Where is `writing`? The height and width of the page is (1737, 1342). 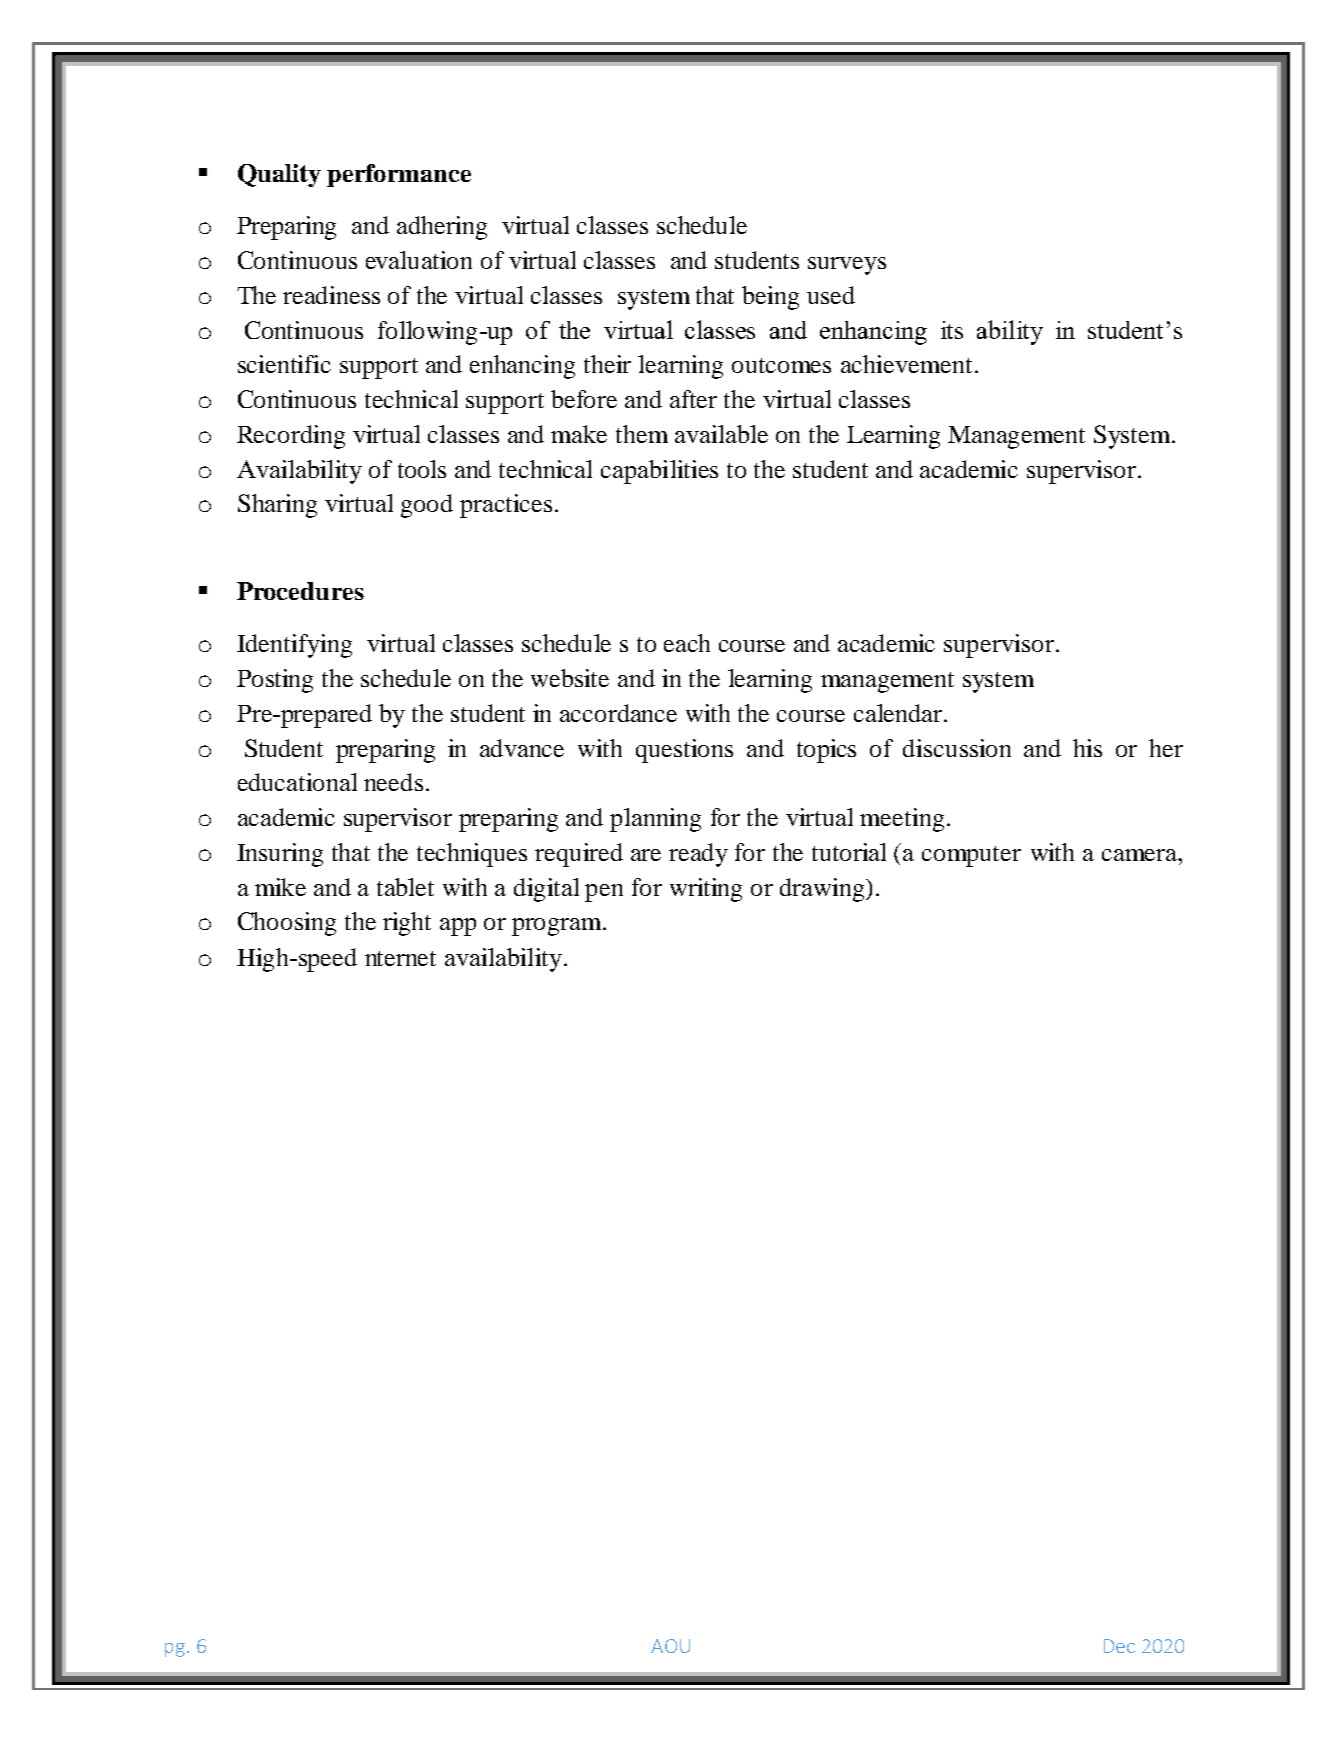 writing is located at coordinates (706, 890).
